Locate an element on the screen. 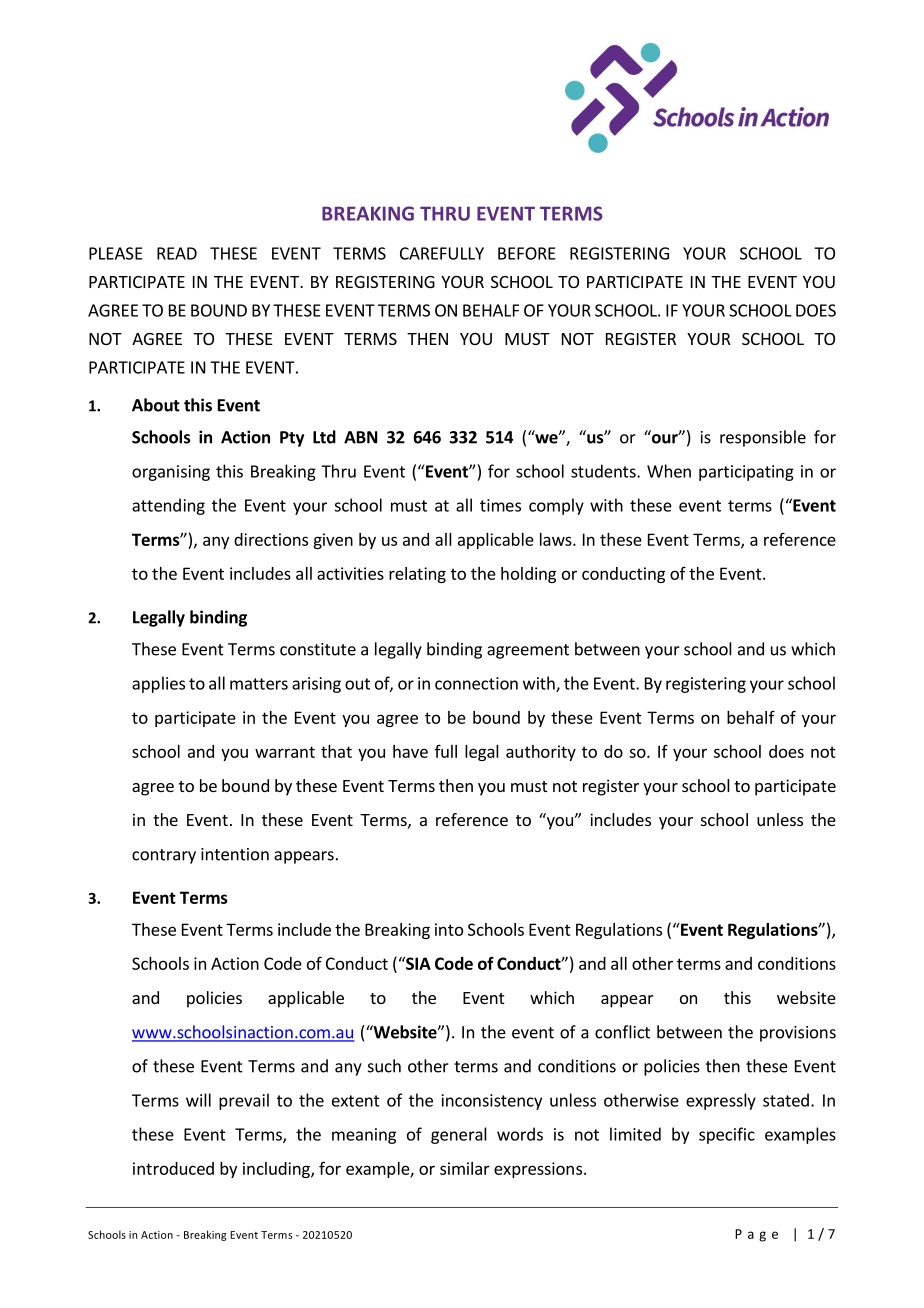 Image resolution: width=924 pixels, height=1308 pixels. responsible is located at coordinates (763, 438).
